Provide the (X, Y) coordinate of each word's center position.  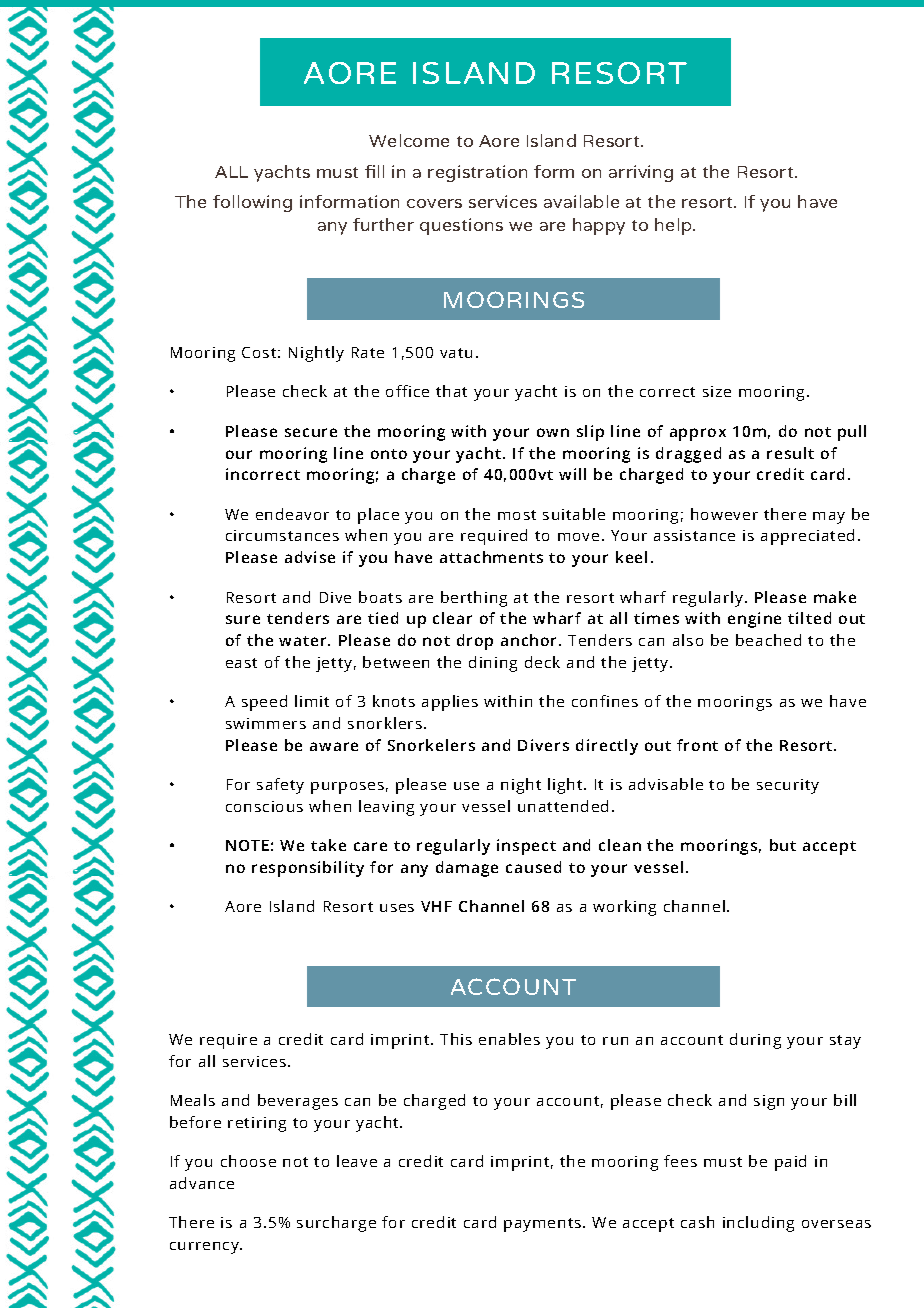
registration (477, 173)
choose (248, 1161)
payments (544, 1225)
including (758, 1224)
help (674, 226)
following (252, 203)
